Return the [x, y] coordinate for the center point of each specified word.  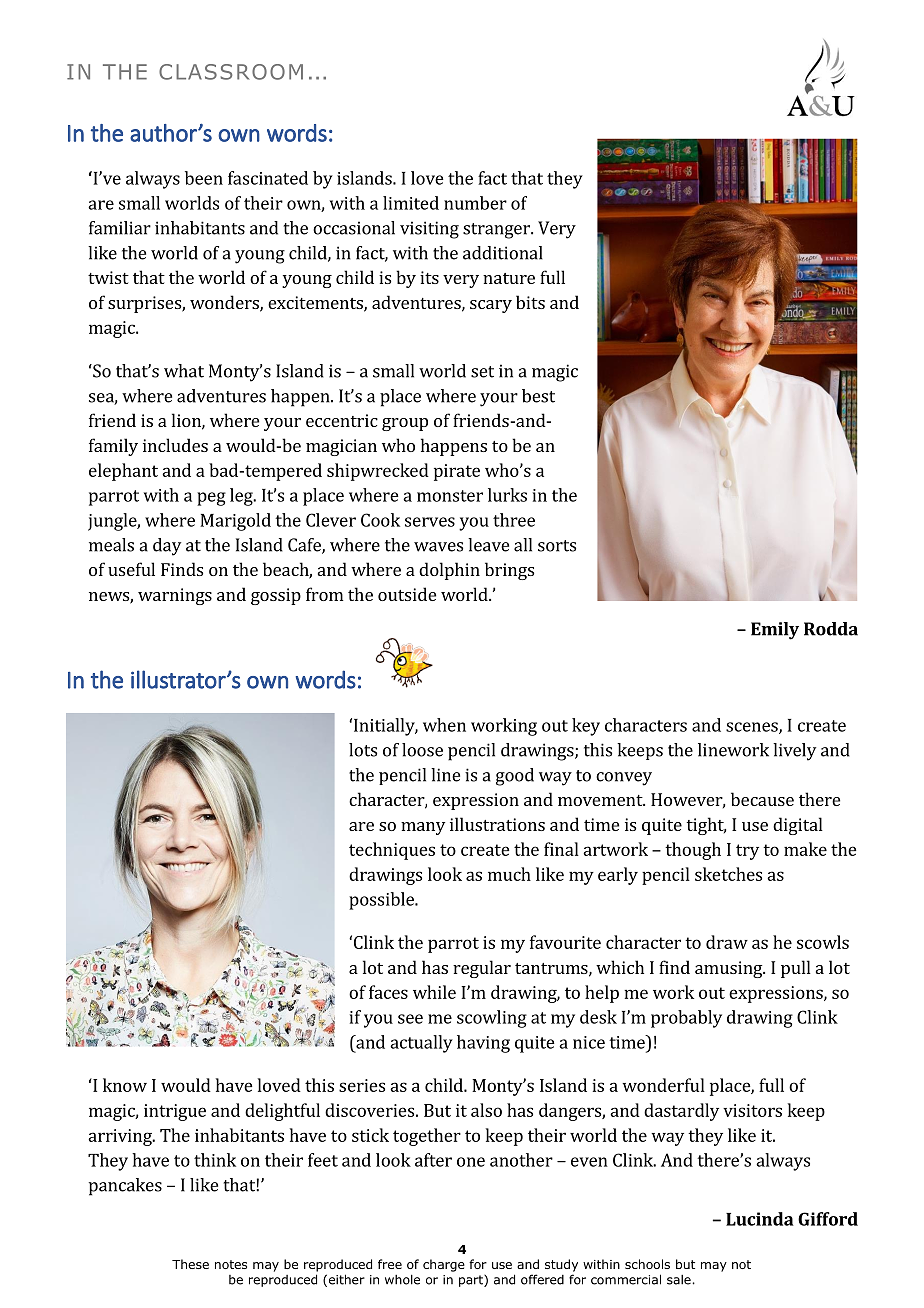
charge [444, 1265]
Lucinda [760, 1219]
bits [530, 302]
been [204, 178]
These [190, 1264]
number [475, 203]
